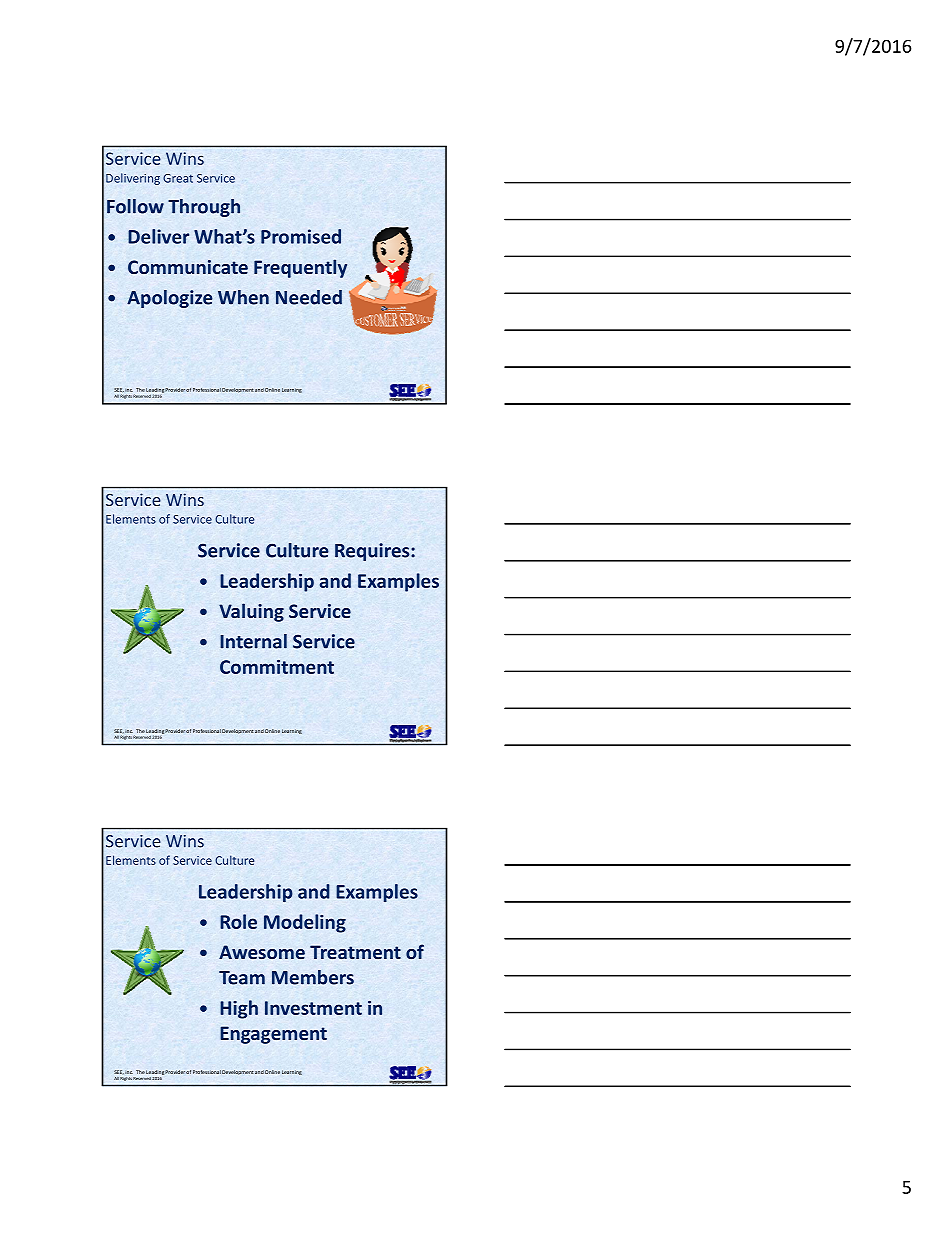  I want to click on Team, so click(242, 978).
